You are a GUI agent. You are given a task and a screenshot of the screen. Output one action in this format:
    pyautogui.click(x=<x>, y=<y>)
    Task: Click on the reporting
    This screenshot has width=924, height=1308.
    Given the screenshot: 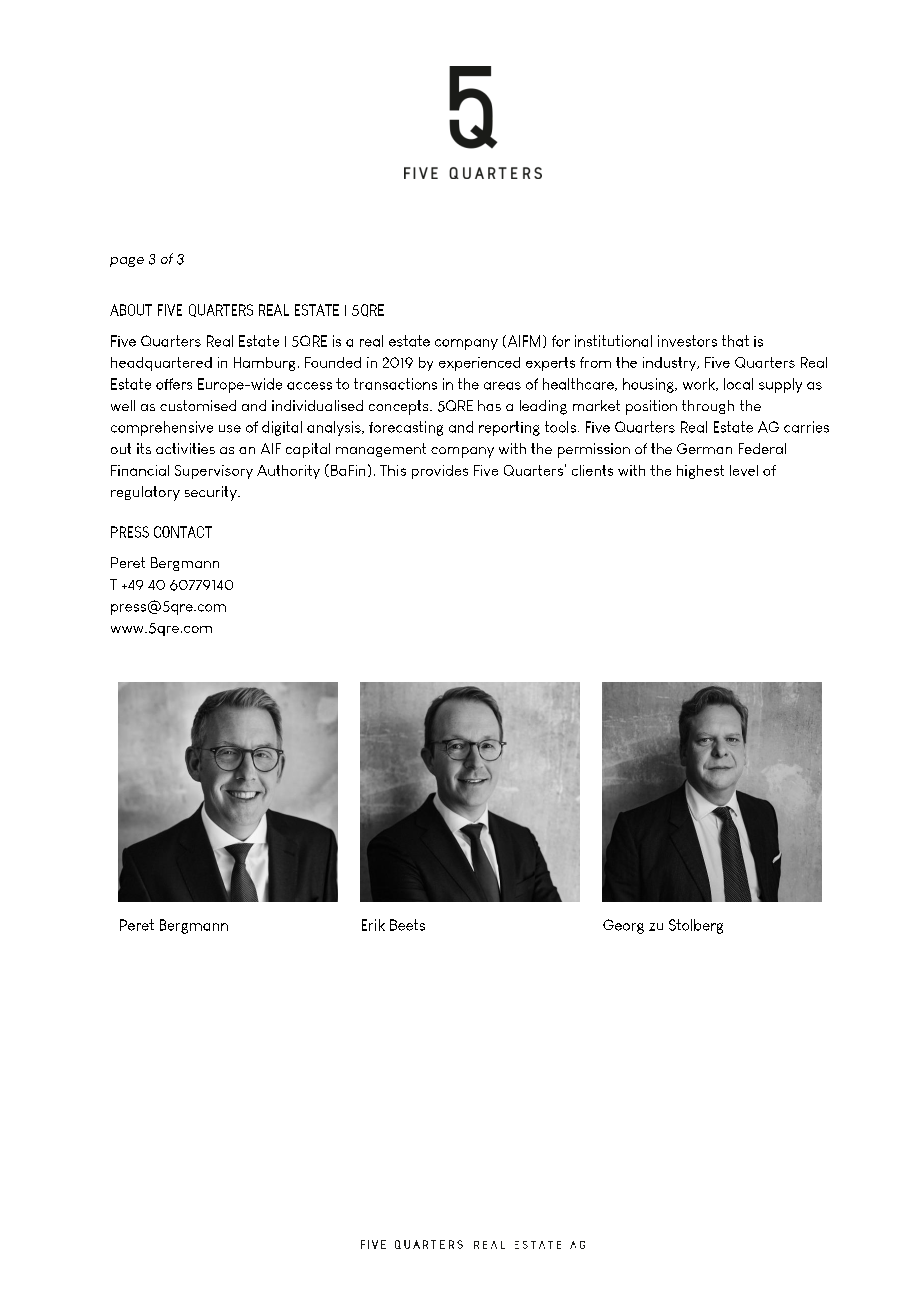 What is the action you would take?
    pyautogui.click(x=509, y=428)
